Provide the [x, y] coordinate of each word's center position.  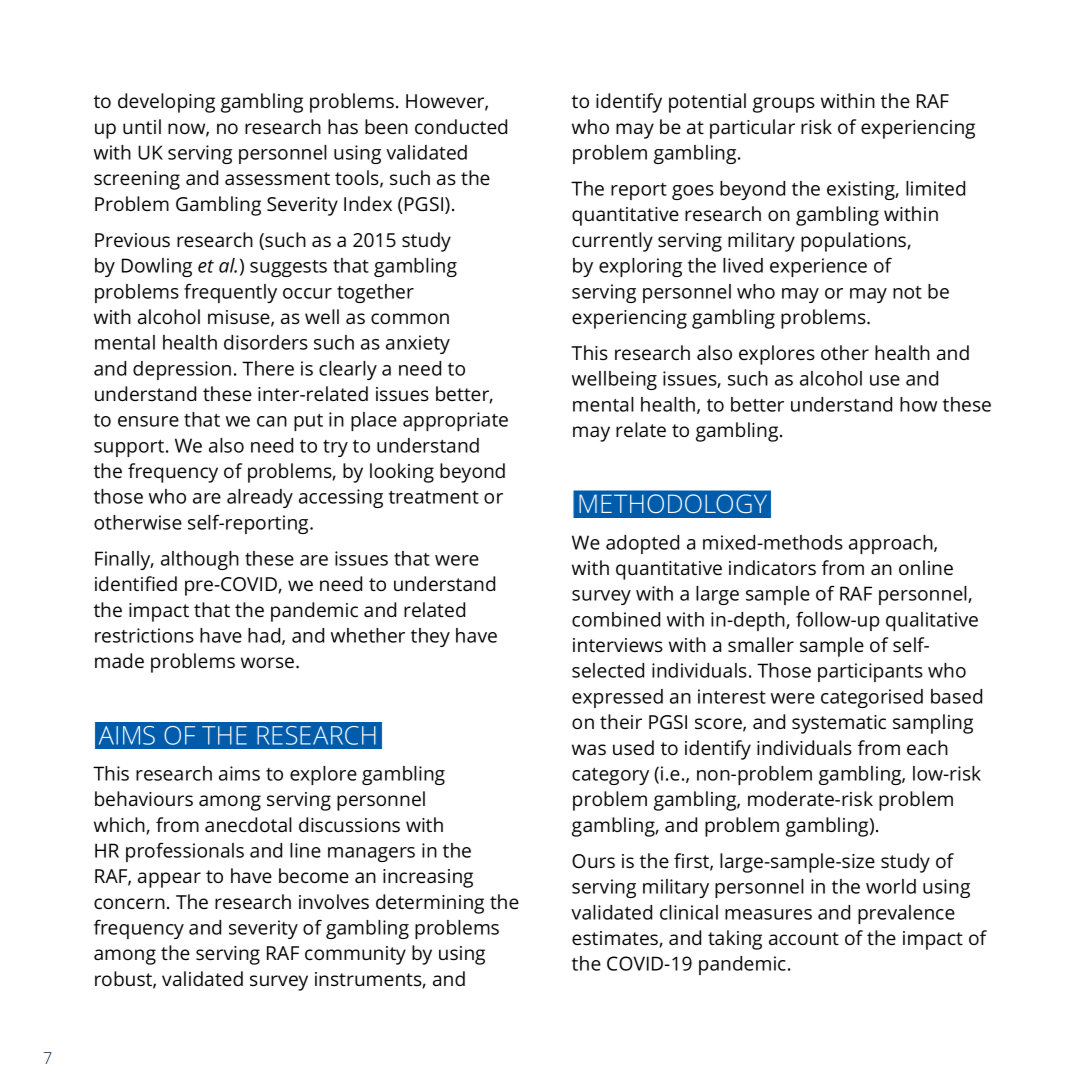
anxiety [418, 344]
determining [430, 904]
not [907, 292]
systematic [839, 724]
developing [166, 103]
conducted [461, 126]
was [589, 749]
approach [892, 544]
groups [784, 105]
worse [269, 662]
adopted [642, 544]
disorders [266, 342]
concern [129, 903]
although [200, 560]
